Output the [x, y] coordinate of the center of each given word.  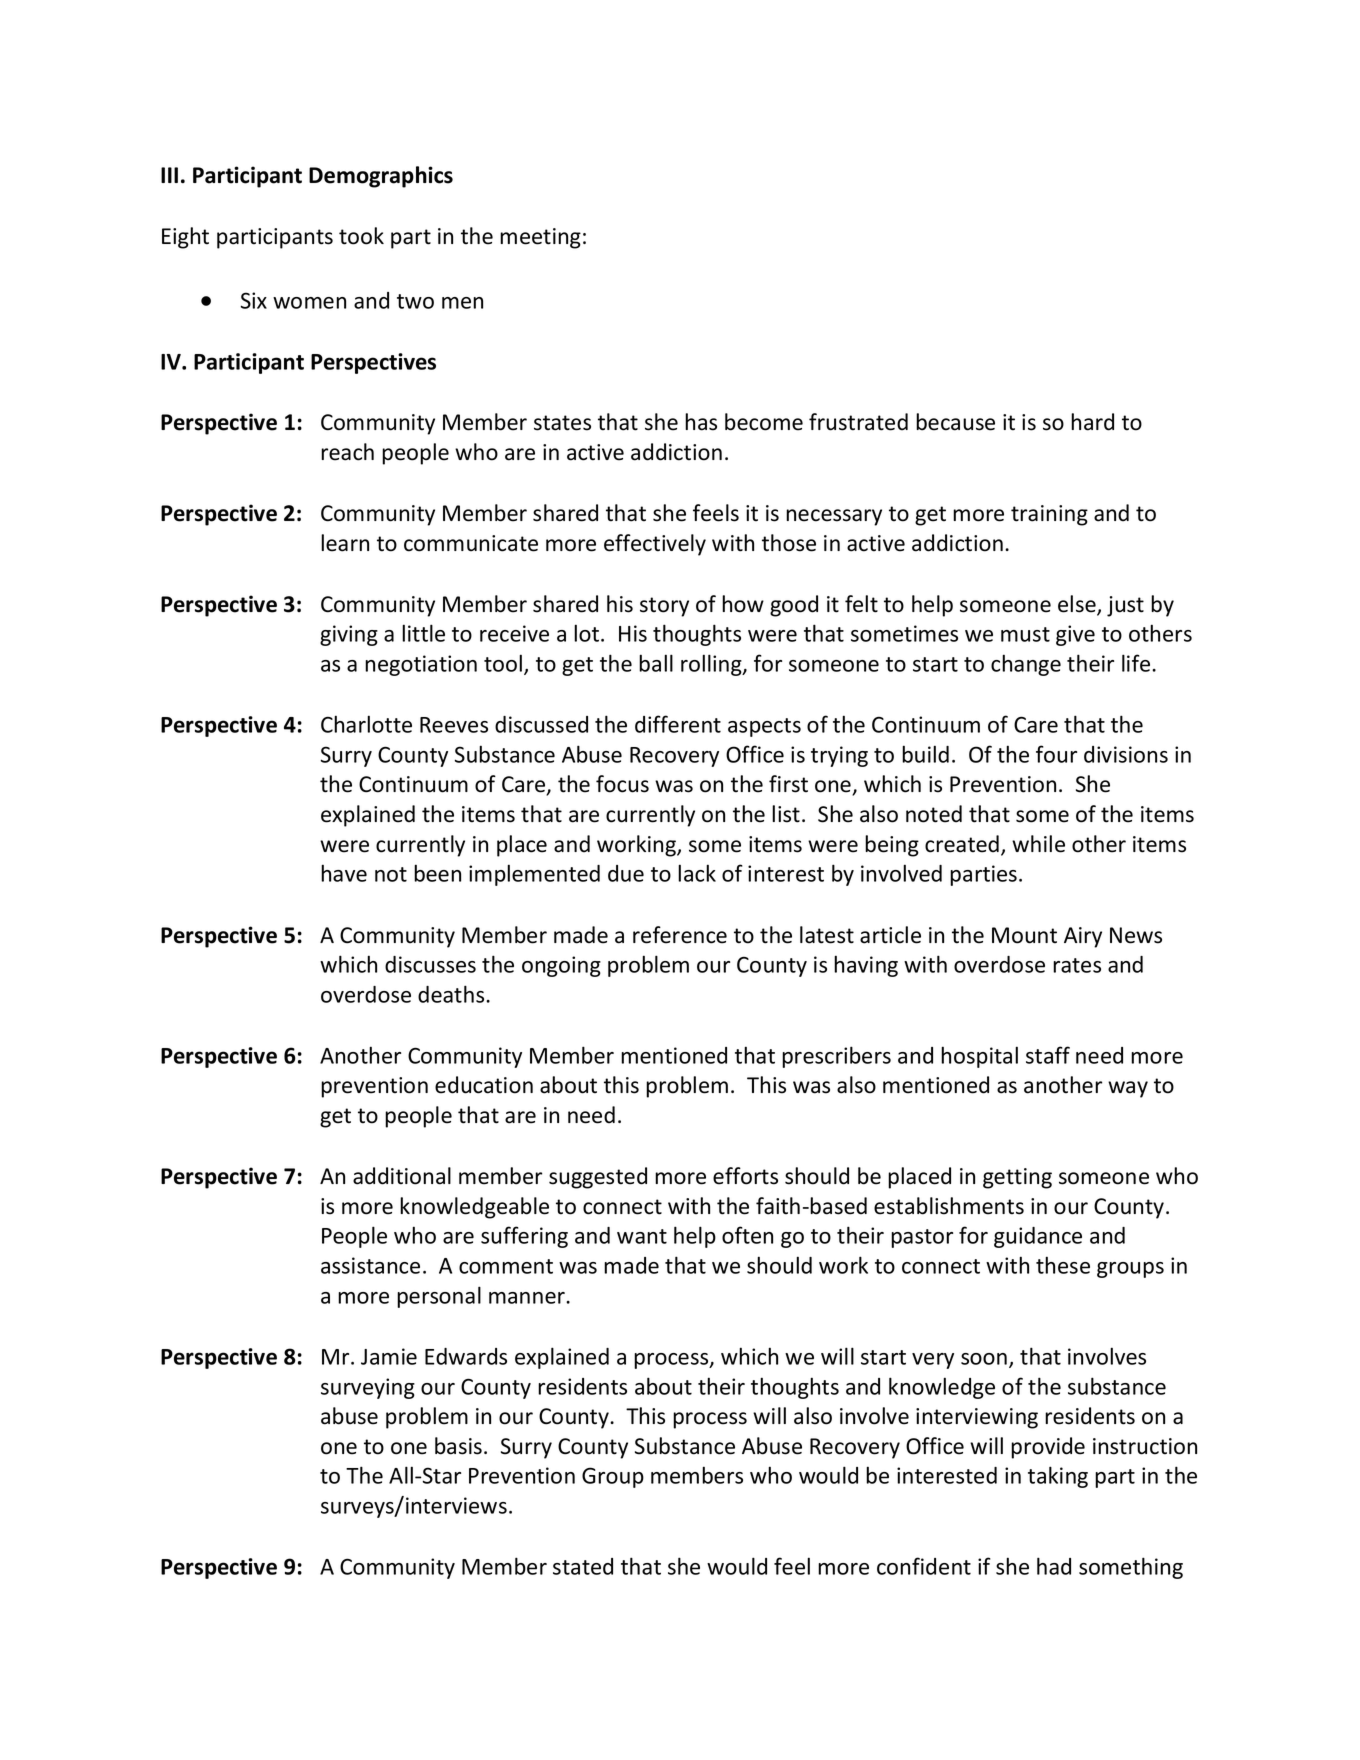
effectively [655, 545]
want [642, 1236]
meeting [540, 238]
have [344, 873]
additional [402, 1176]
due [626, 873]
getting [1017, 1178]
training [1049, 515]
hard [1092, 422]
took [361, 236]
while [1038, 844]
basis [458, 1446]
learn [345, 543]
